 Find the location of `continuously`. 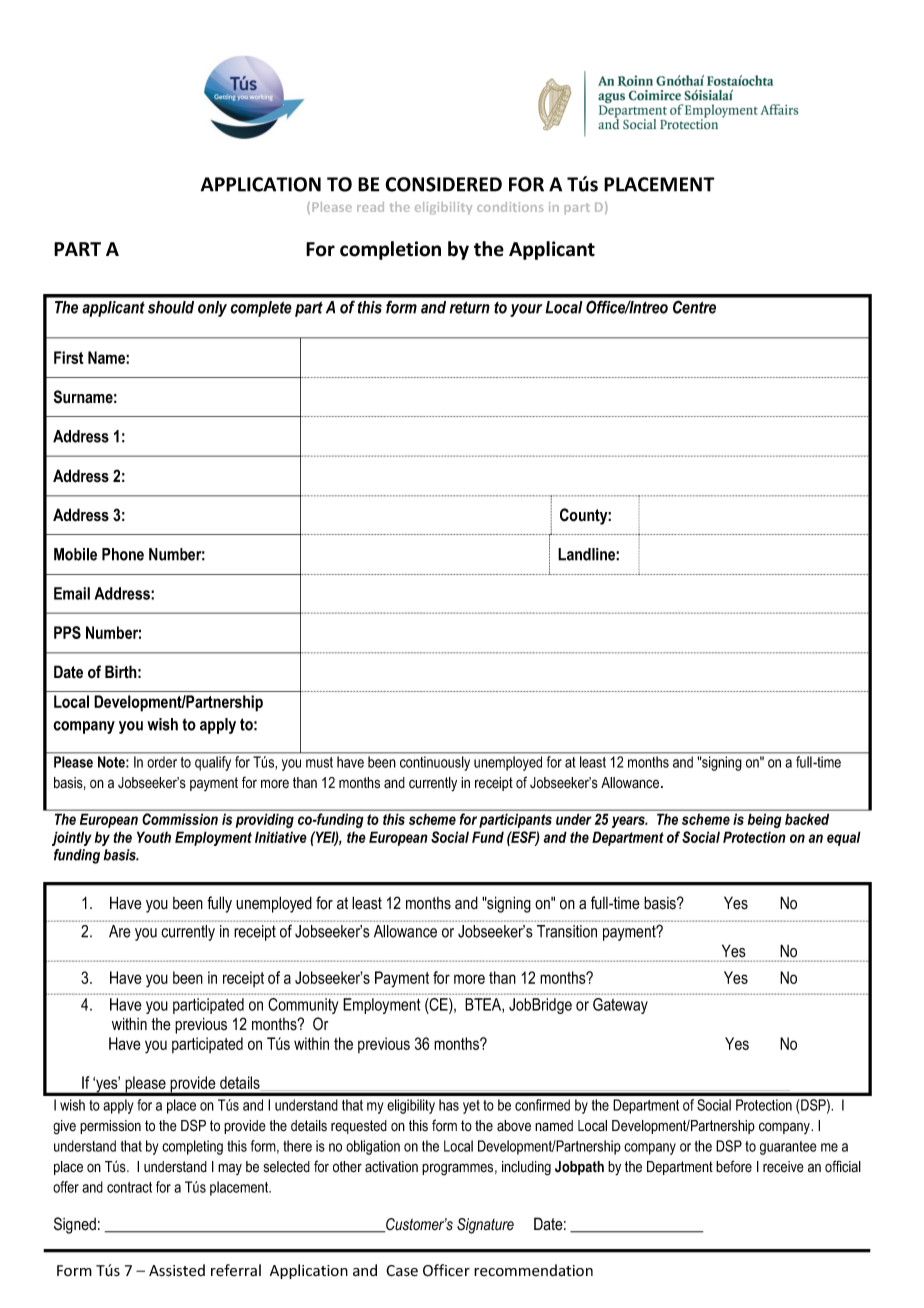

continuously is located at coordinates (435, 763).
